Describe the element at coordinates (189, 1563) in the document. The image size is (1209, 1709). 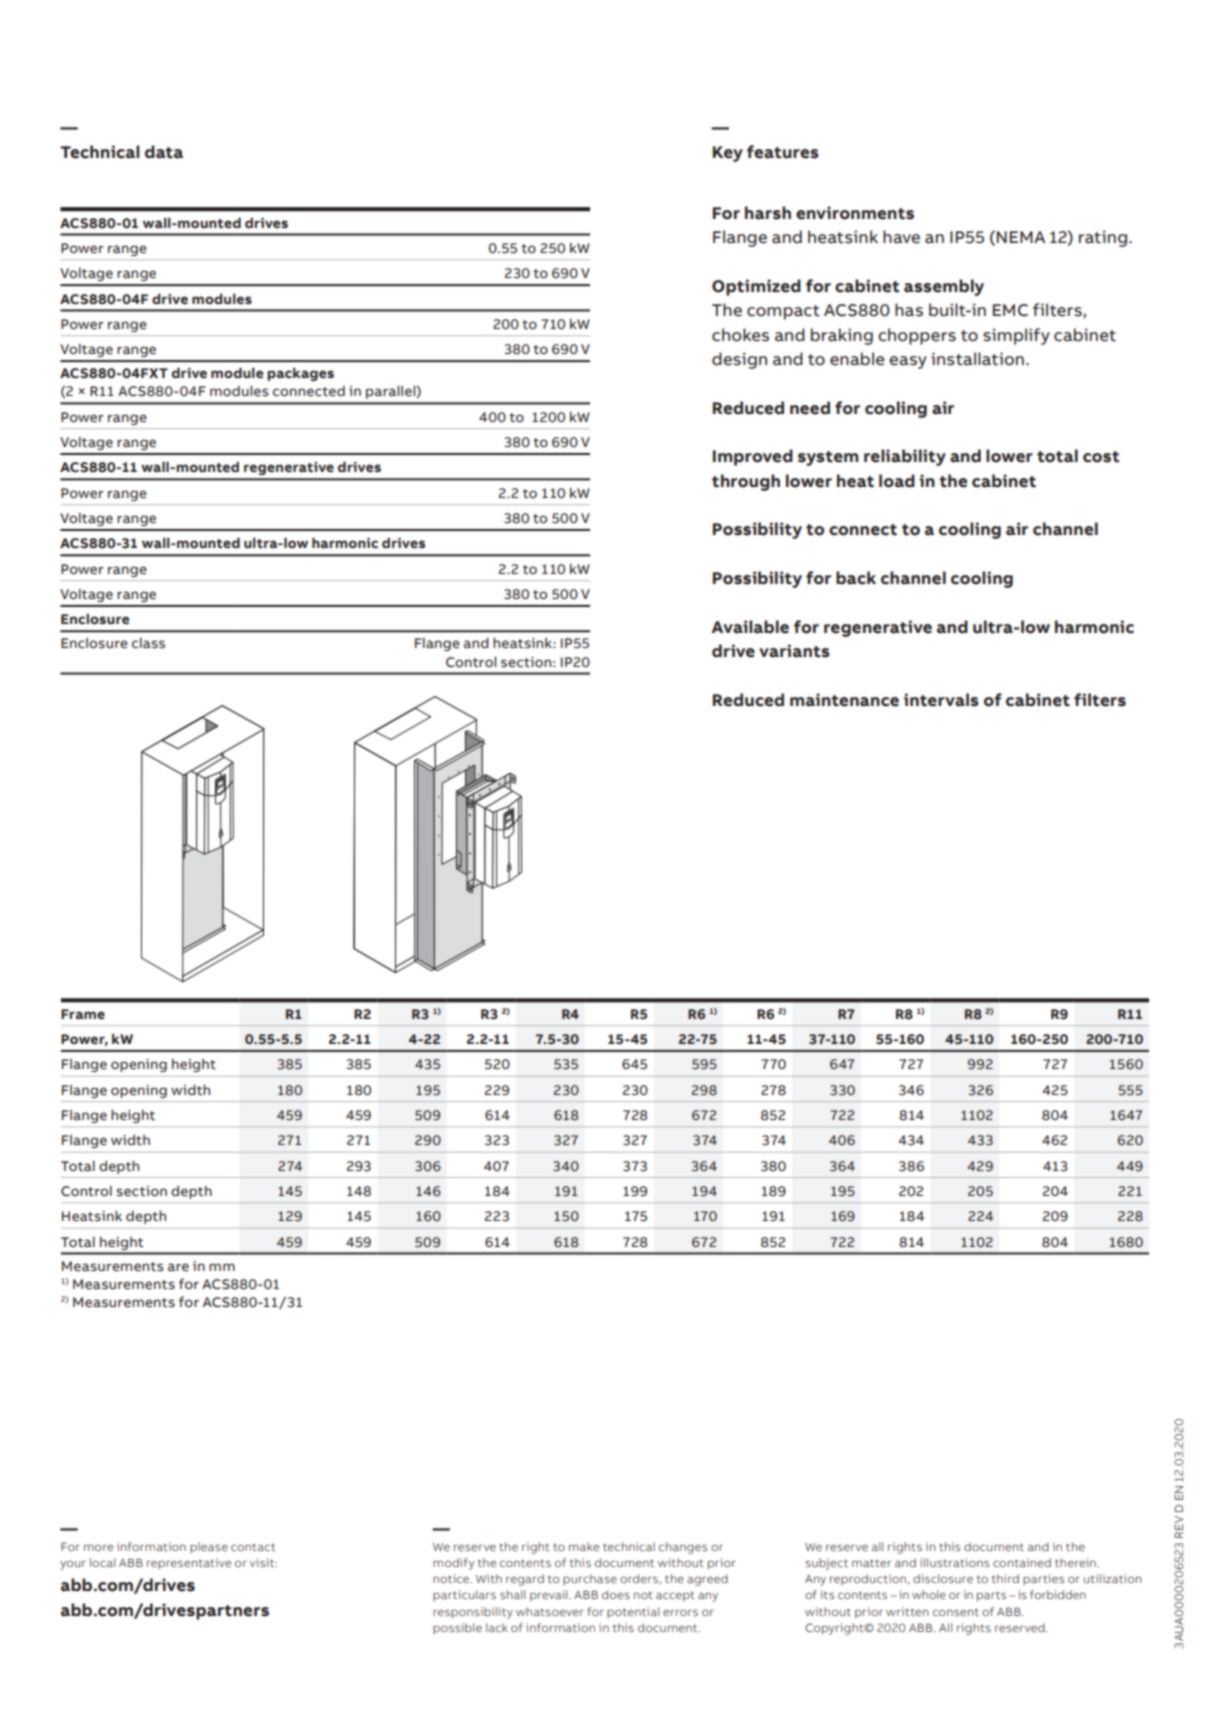
I see `representative` at that location.
